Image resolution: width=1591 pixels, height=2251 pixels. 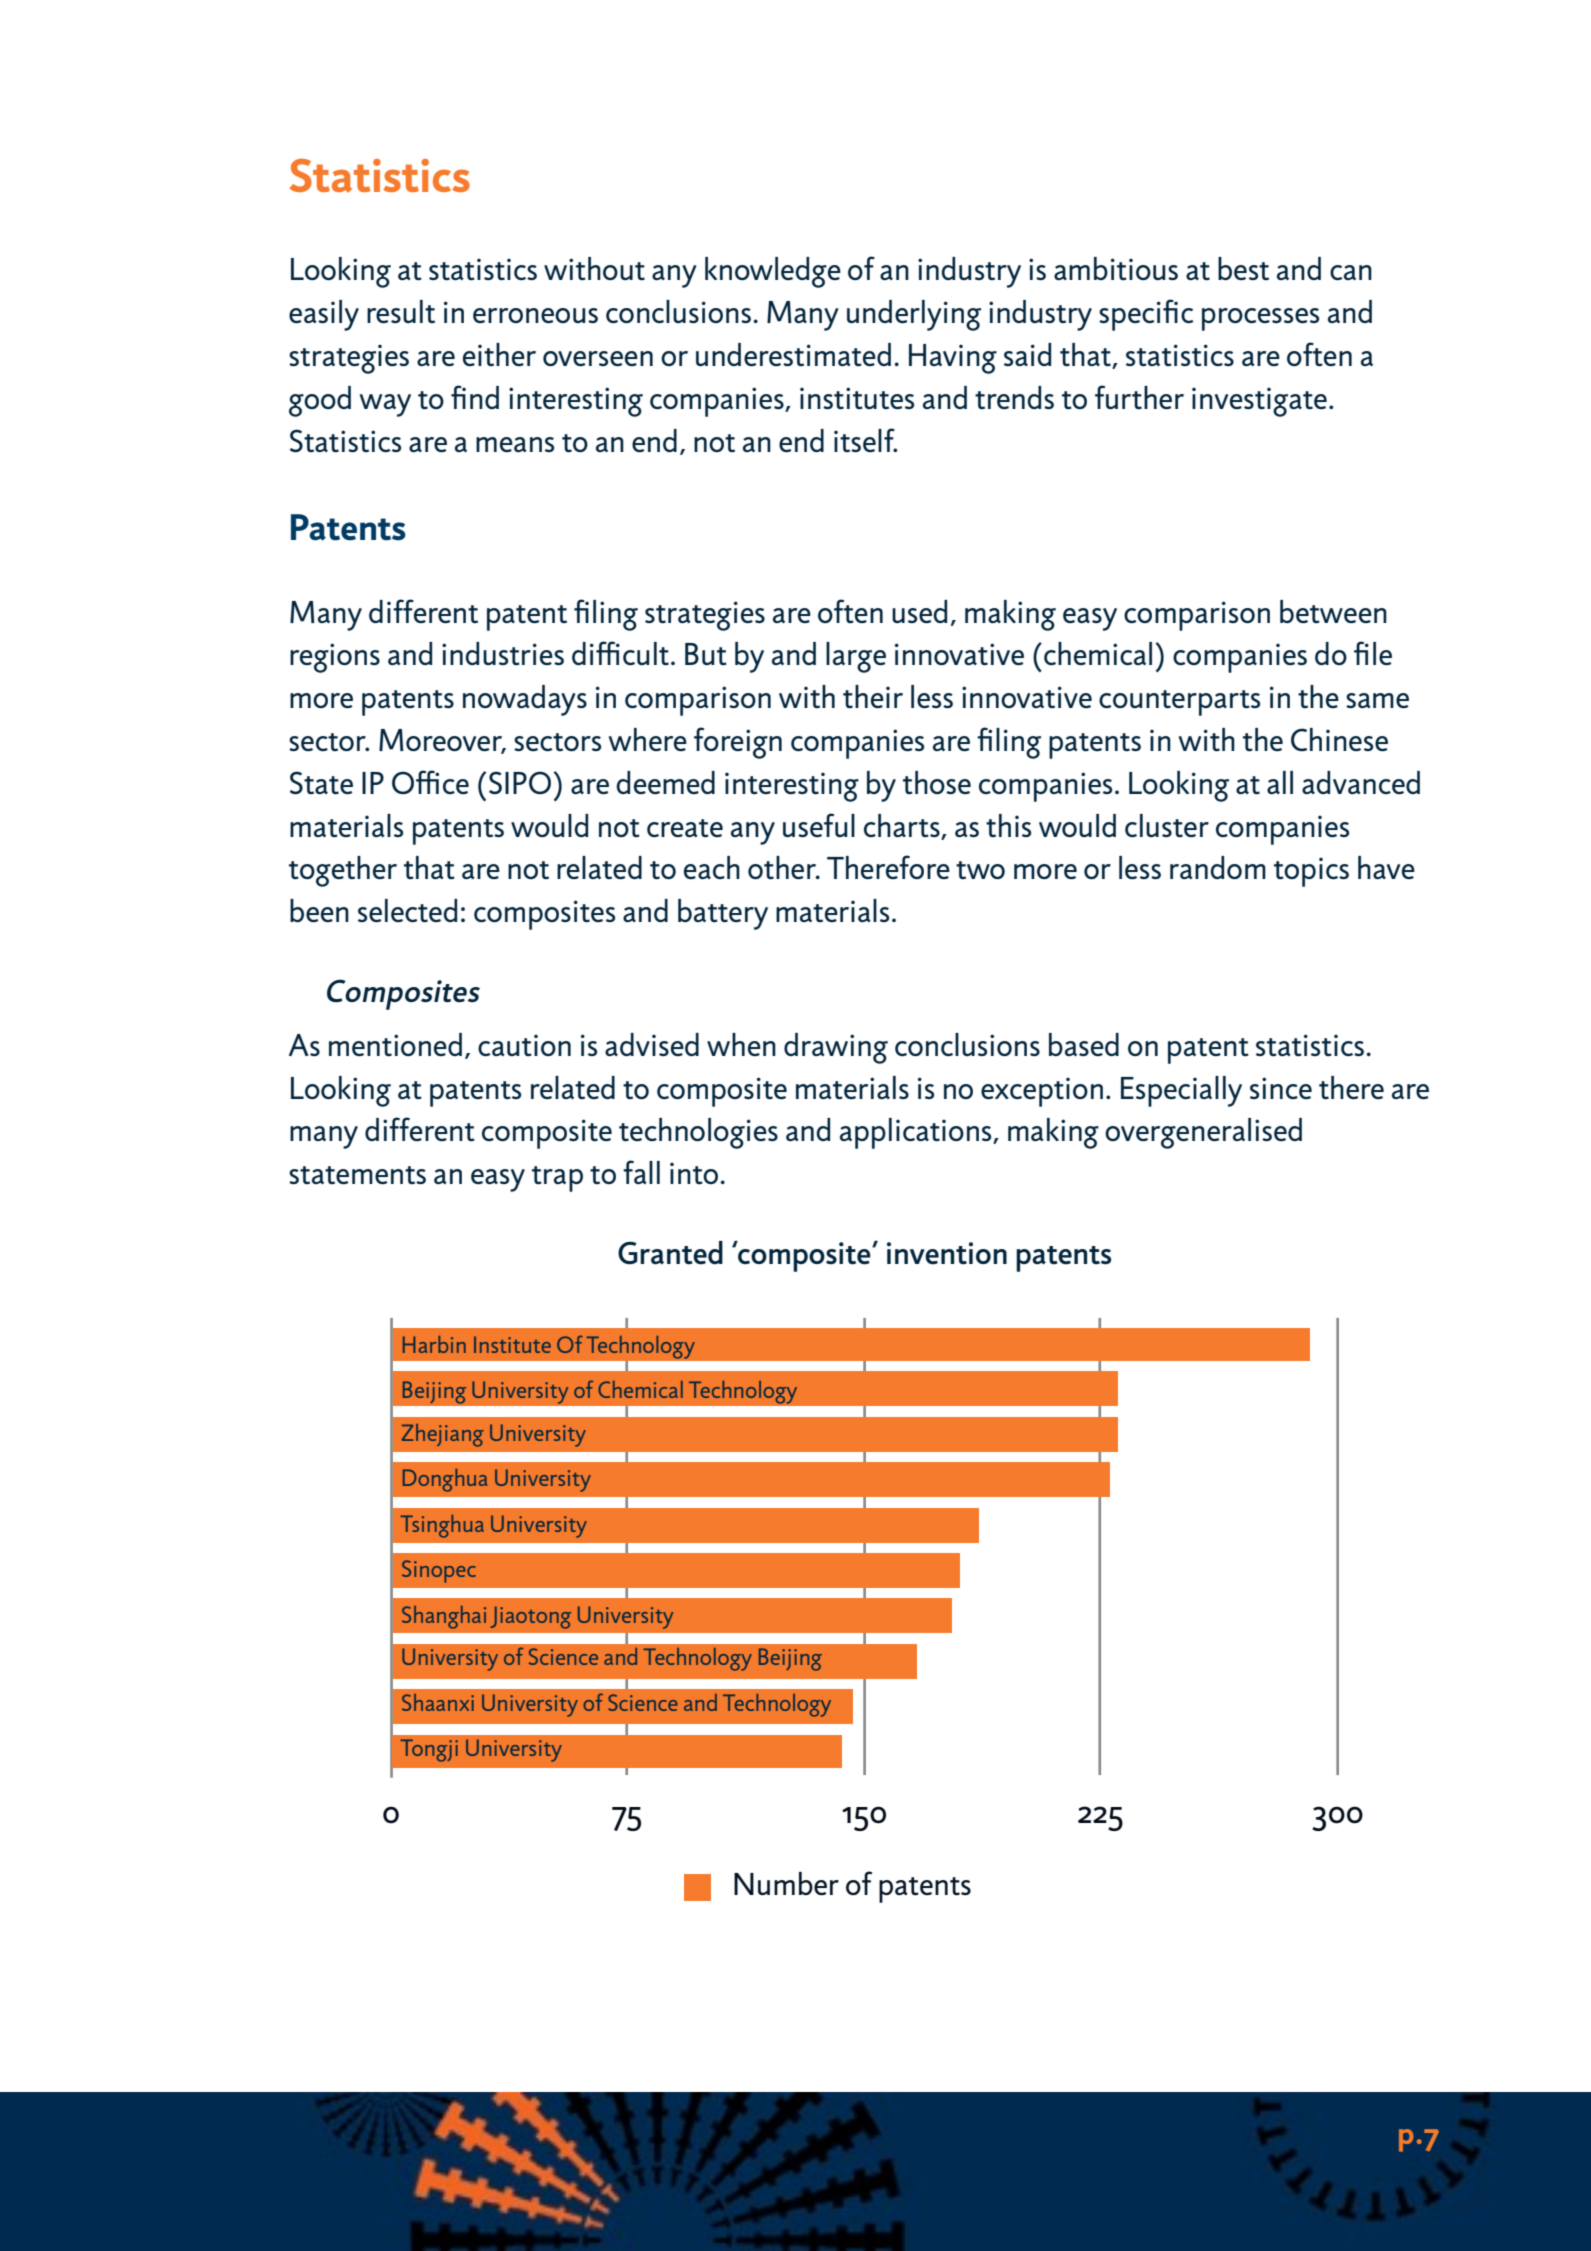 I want to click on Shaanxi, so click(x=438, y=1702).
